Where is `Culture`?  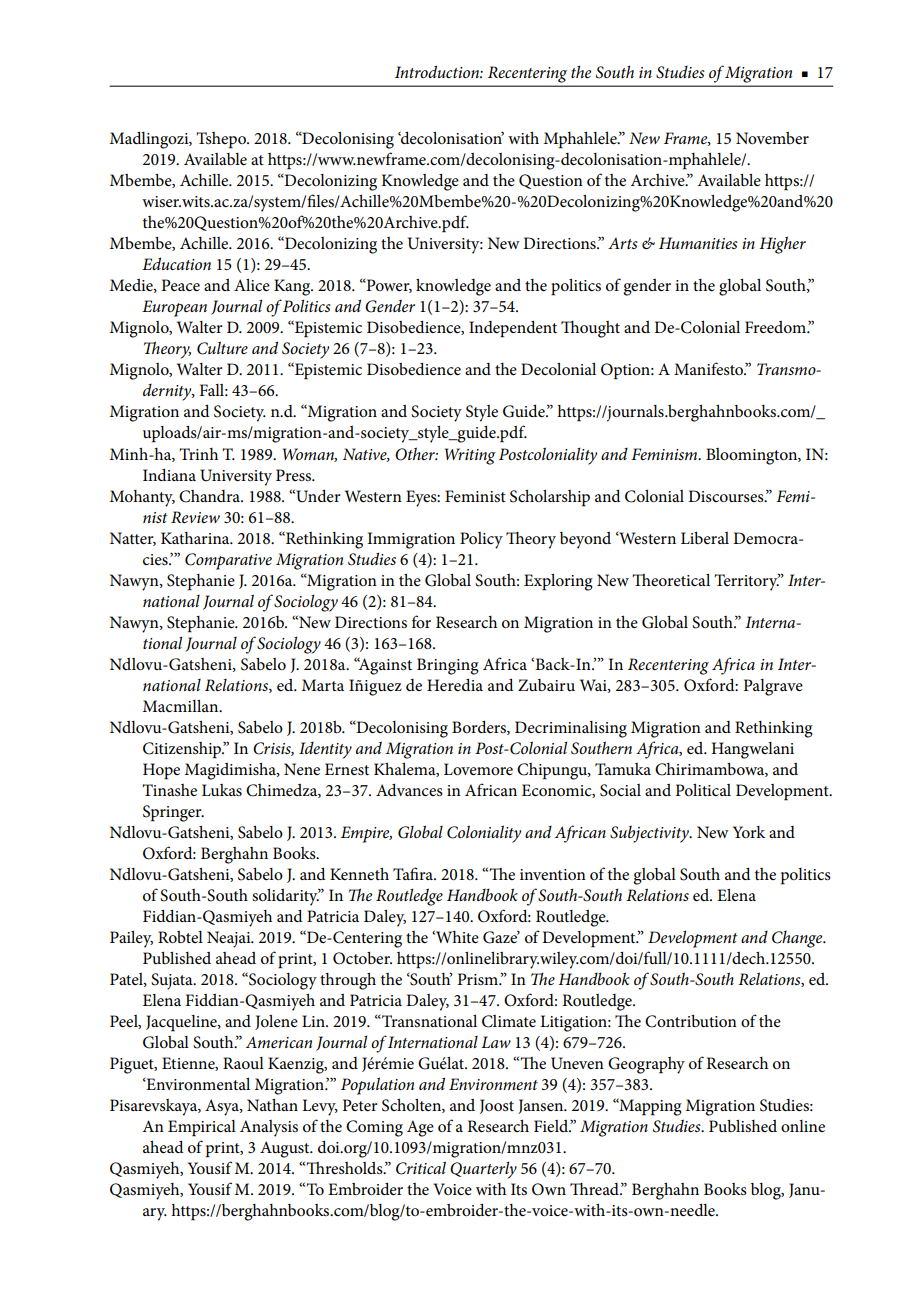 Culture is located at coordinates (222, 348).
